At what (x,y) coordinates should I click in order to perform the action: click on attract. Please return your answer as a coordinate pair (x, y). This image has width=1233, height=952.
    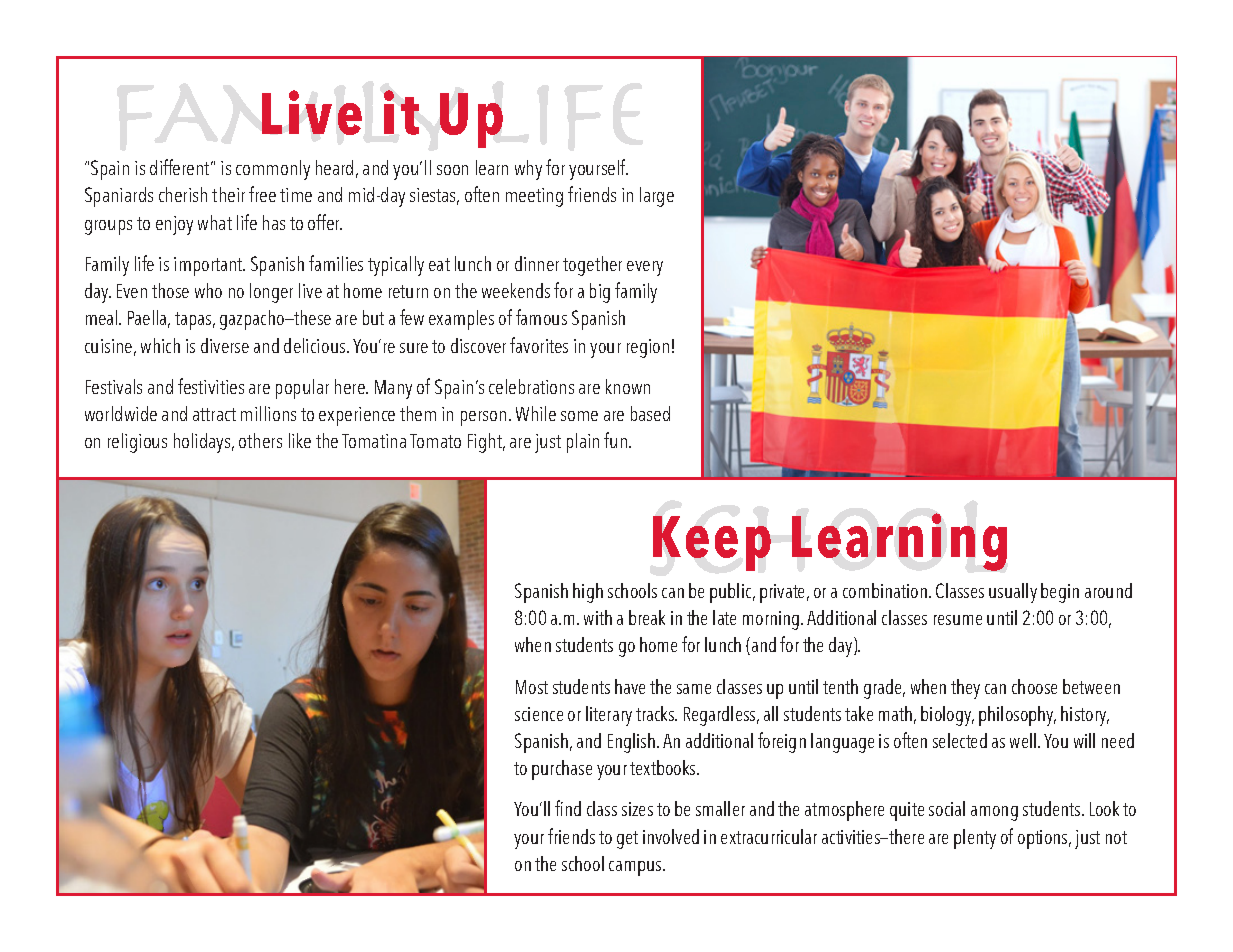
    Looking at the image, I should click on (214, 414).
